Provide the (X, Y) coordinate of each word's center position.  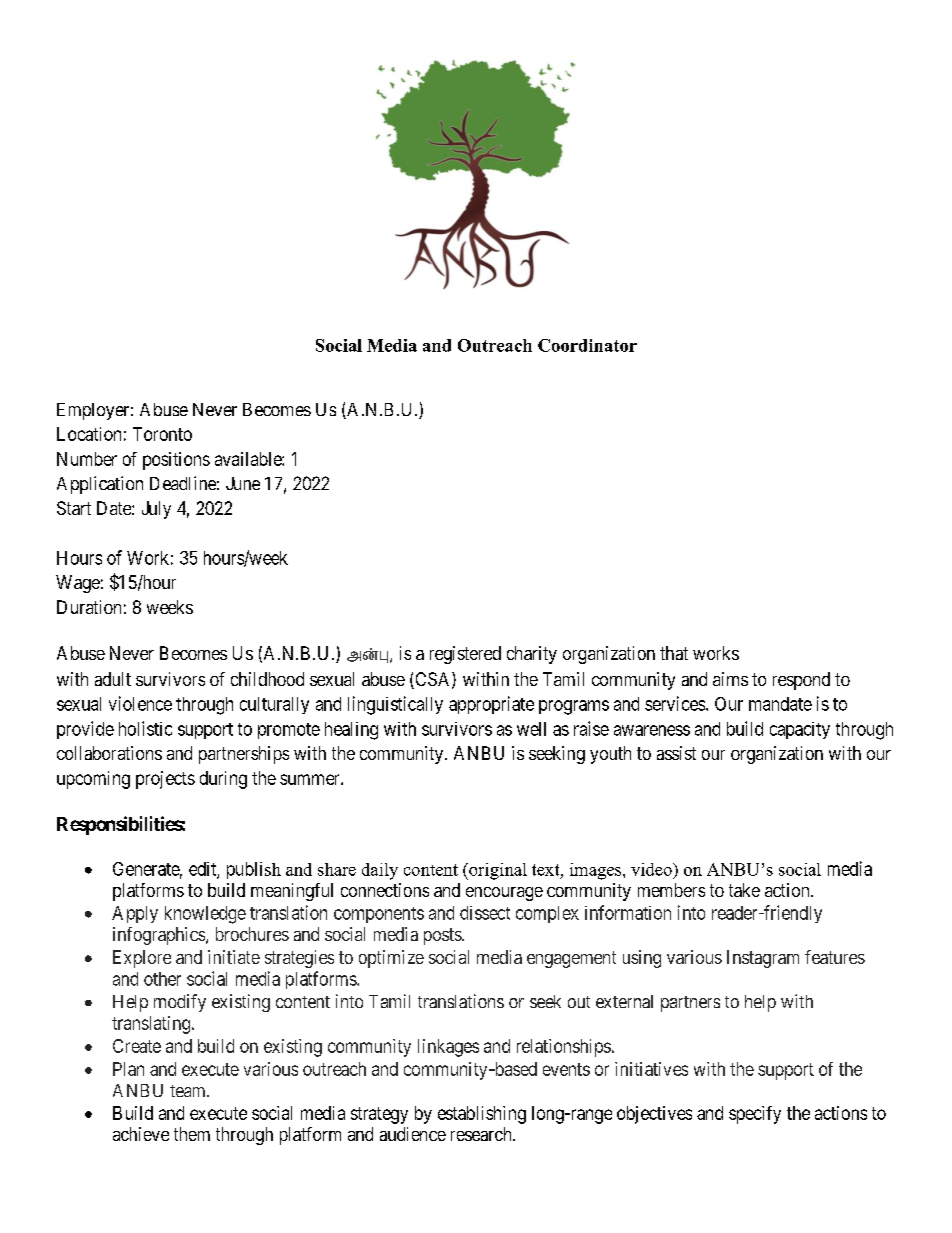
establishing (482, 1115)
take (744, 890)
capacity (800, 730)
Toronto (162, 434)
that (674, 653)
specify (755, 1115)
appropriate (491, 705)
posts (443, 936)
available (249, 459)
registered (465, 655)
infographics (160, 936)
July (156, 510)
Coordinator (587, 345)
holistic (145, 728)
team (189, 1091)
